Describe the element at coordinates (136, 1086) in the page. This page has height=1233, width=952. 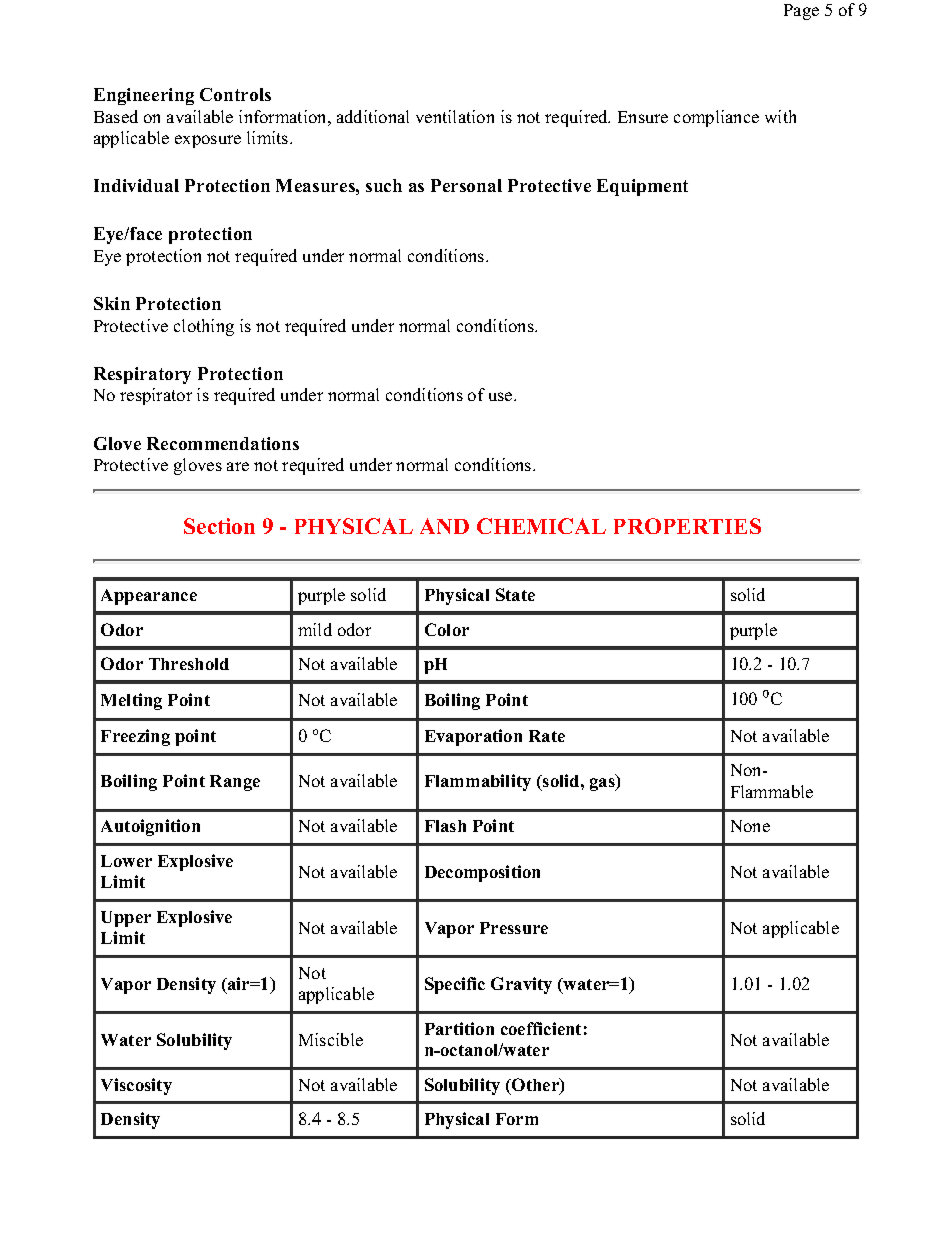
I see `Viscosity` at that location.
